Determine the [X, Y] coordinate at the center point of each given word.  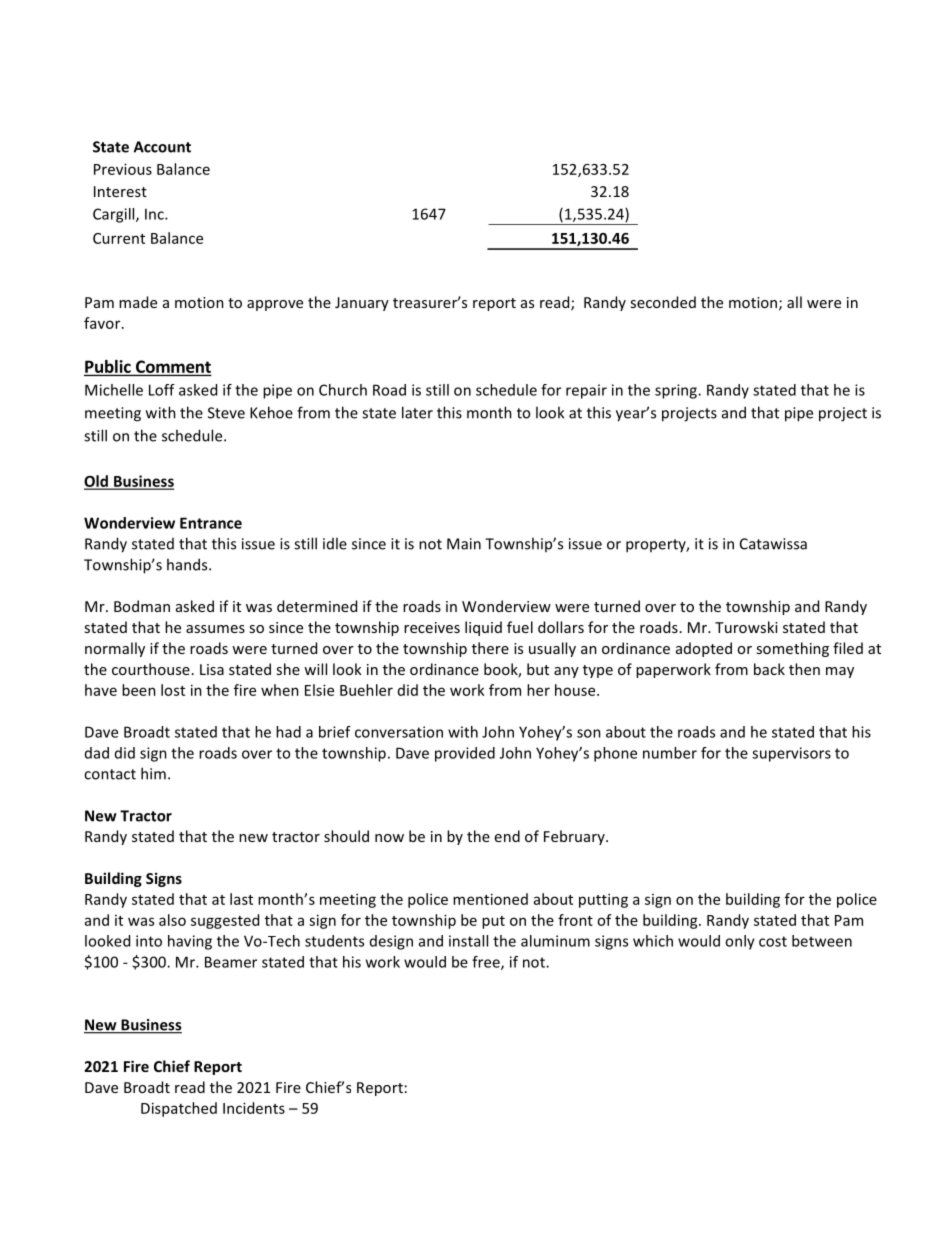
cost [773, 941]
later [417, 412]
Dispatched [179, 1109]
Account [162, 147]
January [362, 304]
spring [677, 391]
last [241, 899]
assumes [215, 629]
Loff [162, 390]
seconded [663, 302]
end [507, 836]
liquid [483, 628]
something [792, 649]
